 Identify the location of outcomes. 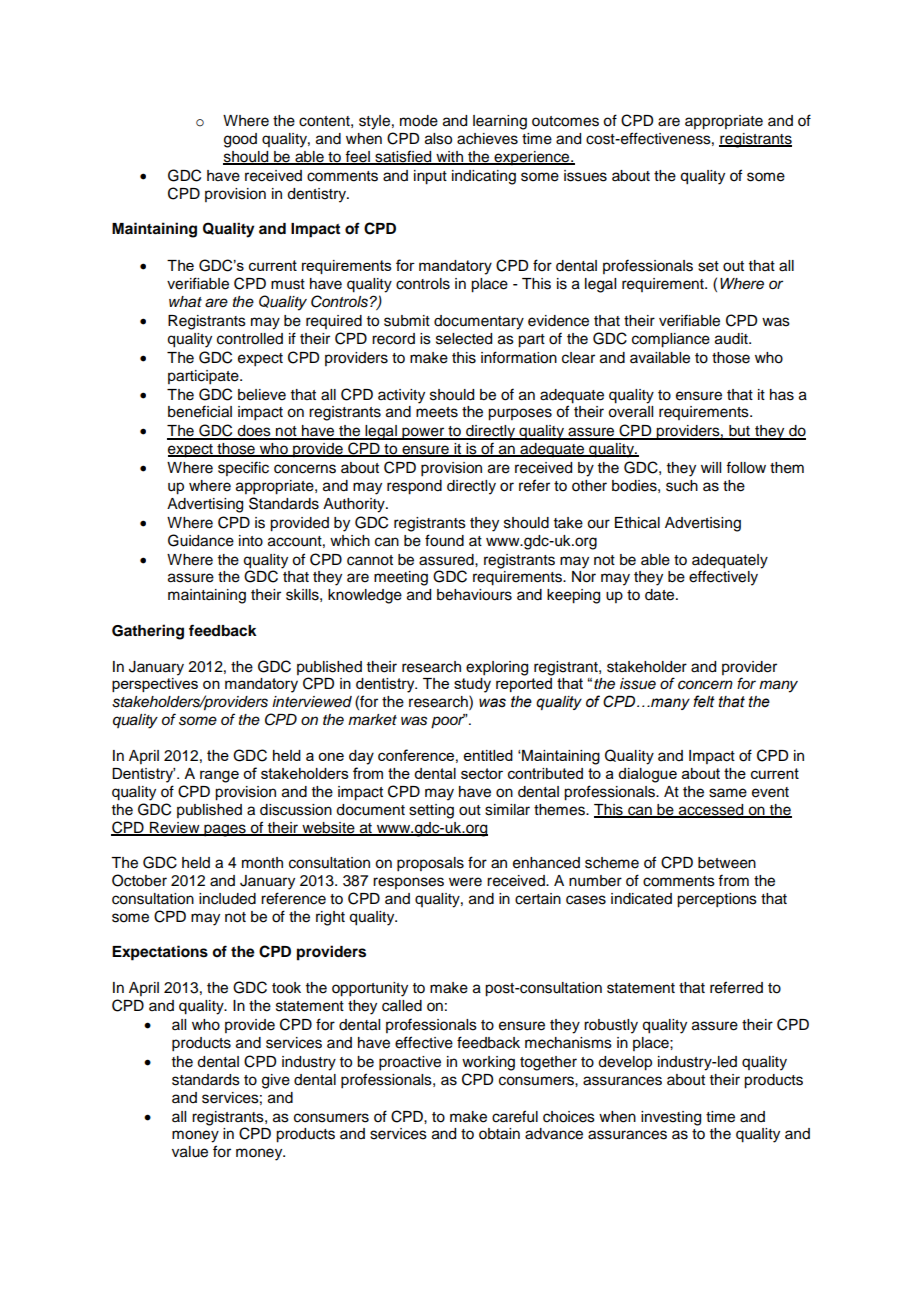
(565, 121).
